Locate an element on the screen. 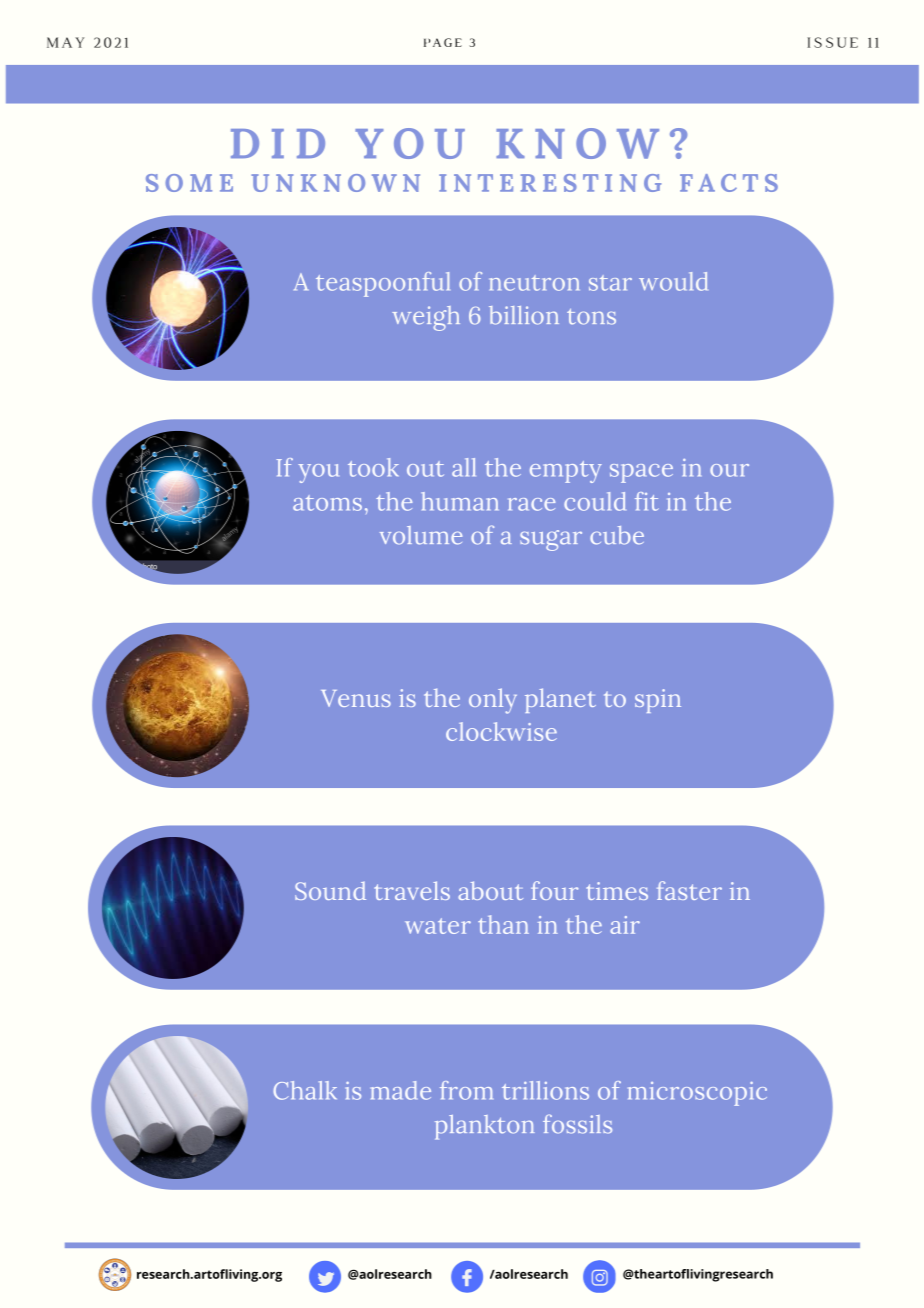  atoms is located at coordinates (327, 503).
